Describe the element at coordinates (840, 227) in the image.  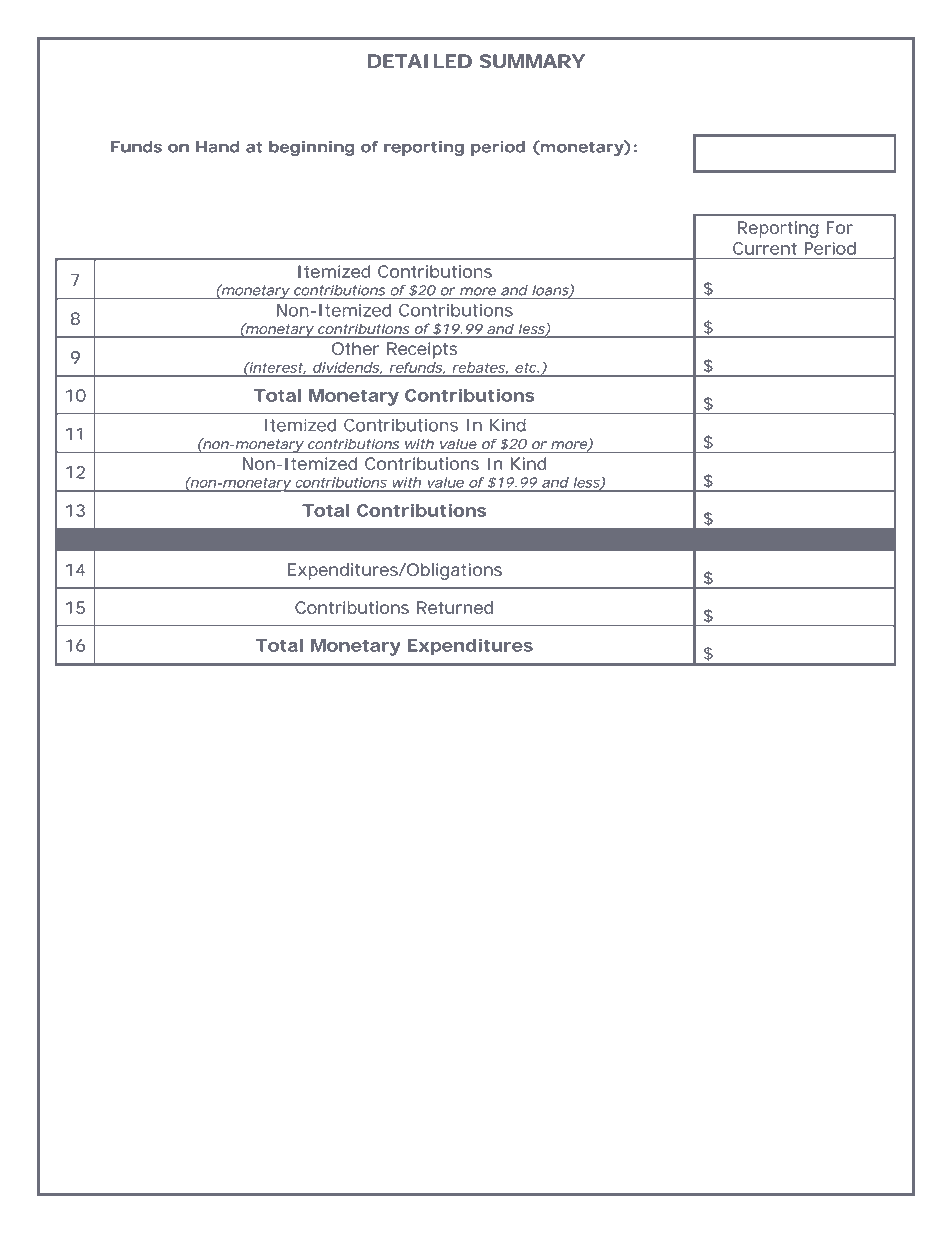
I see `For` at that location.
